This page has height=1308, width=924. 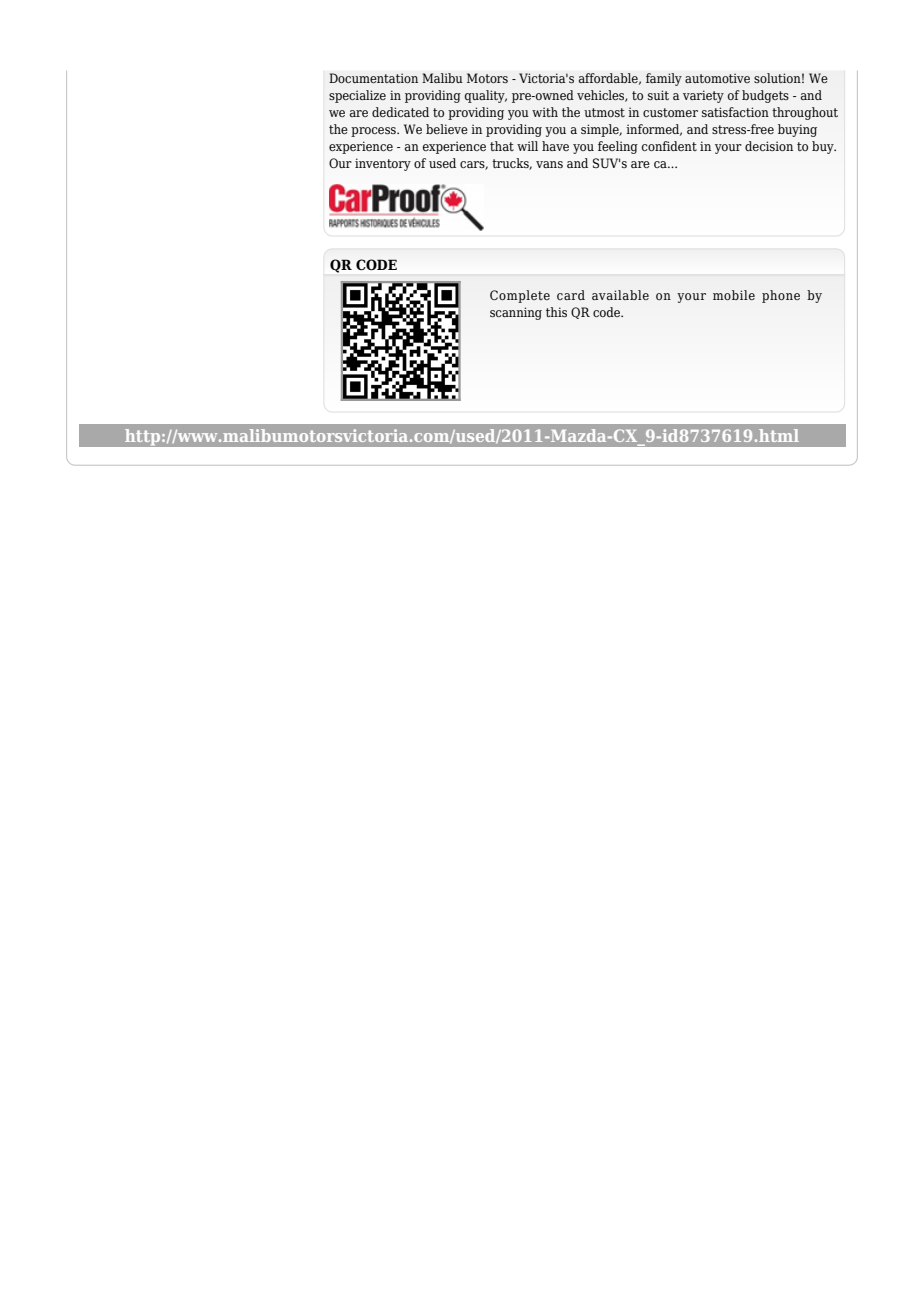 What do you see at coordinates (549, 164) in the page?
I see `vans` at bounding box center [549, 164].
